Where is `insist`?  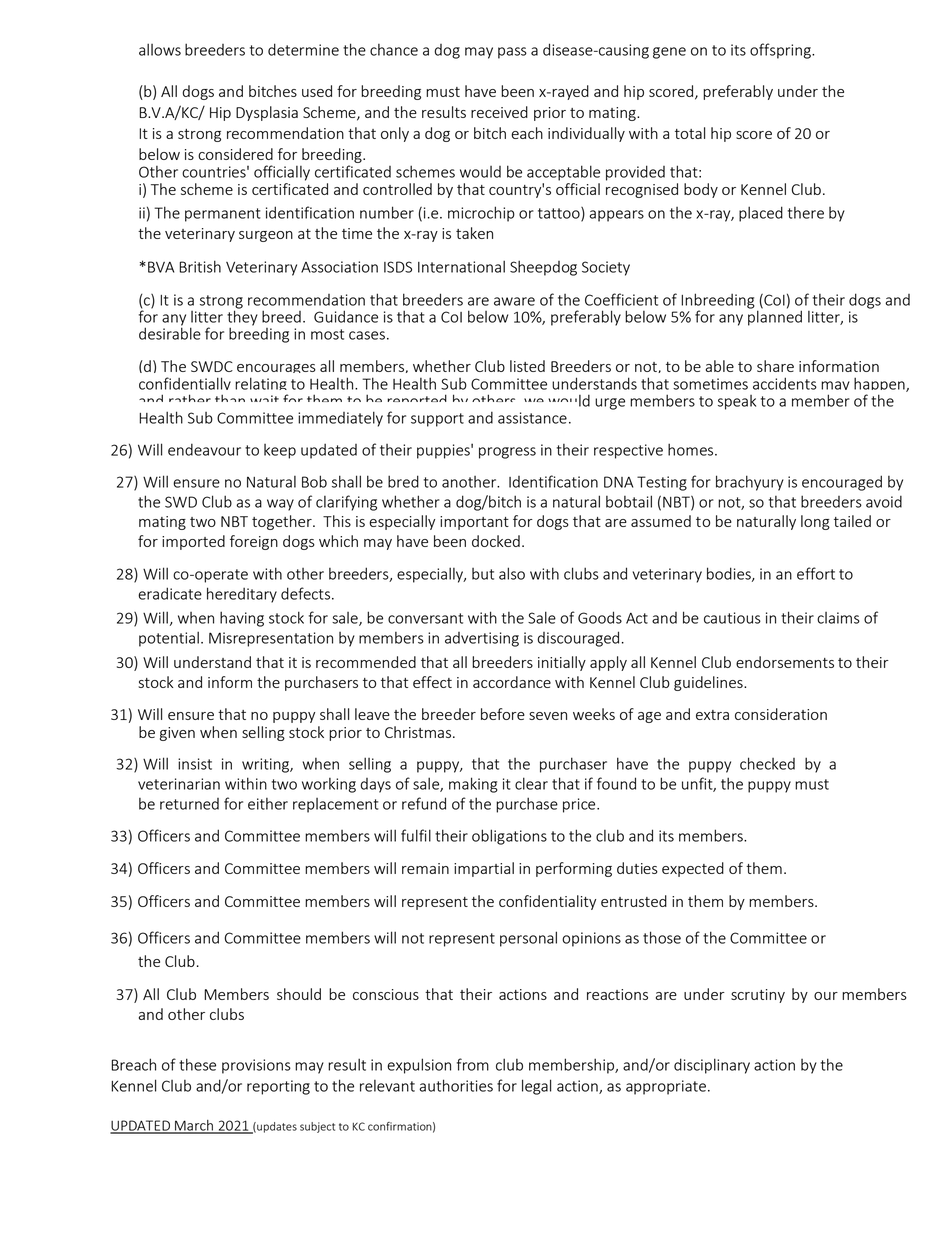
insist is located at coordinates (195, 764).
